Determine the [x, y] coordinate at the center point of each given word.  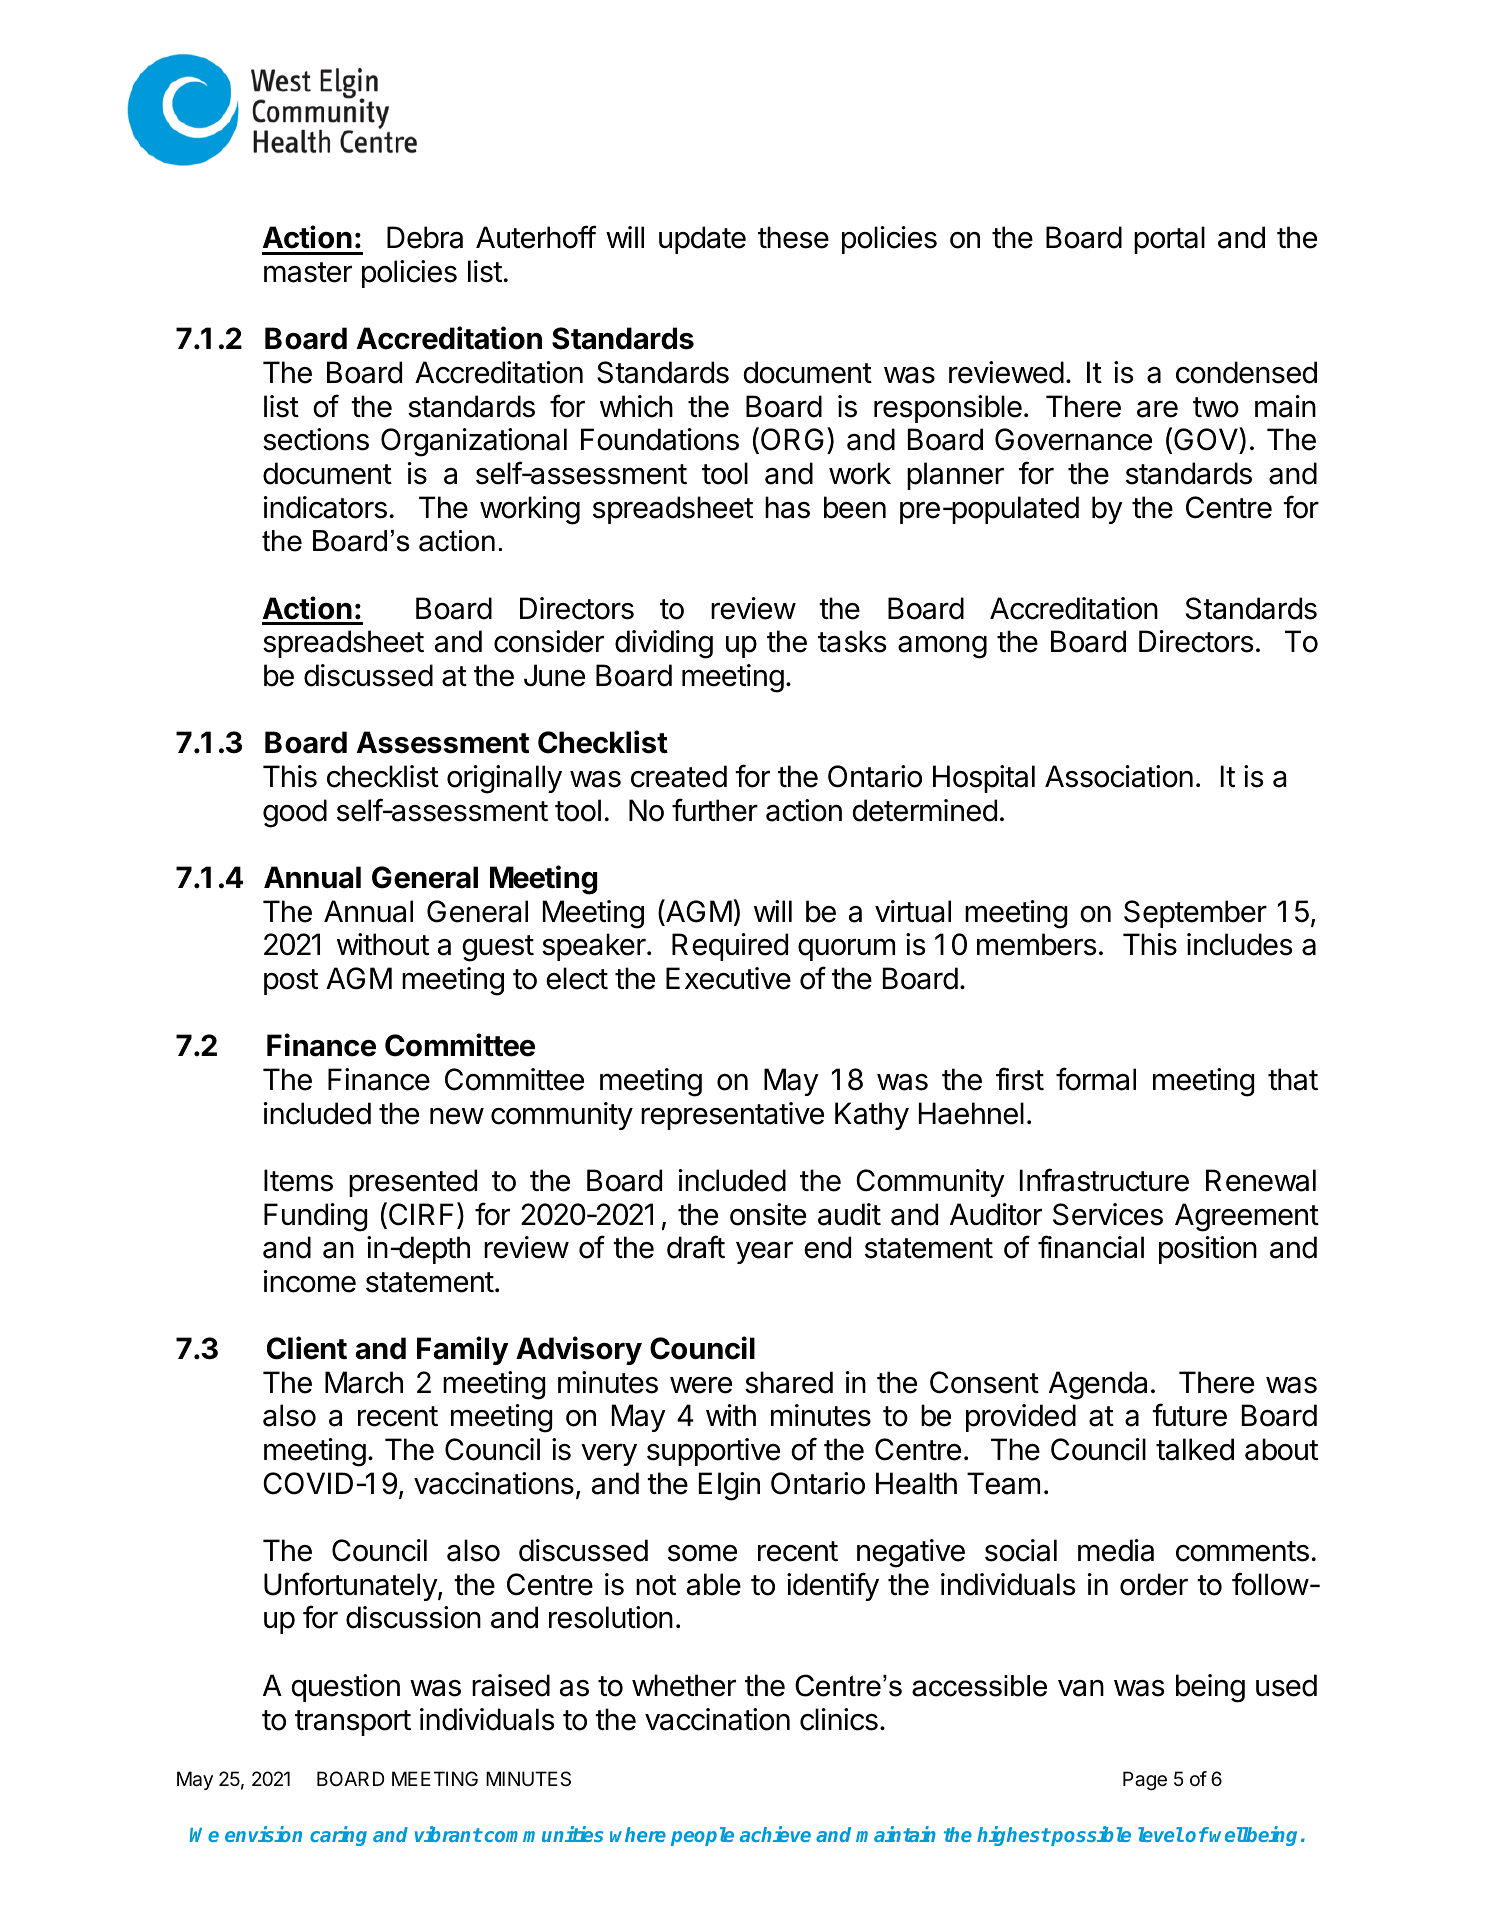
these [793, 237]
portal [1169, 240]
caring [338, 1836]
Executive [728, 978]
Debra [425, 237]
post [291, 982]
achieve [775, 1834]
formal [1096, 1079]
